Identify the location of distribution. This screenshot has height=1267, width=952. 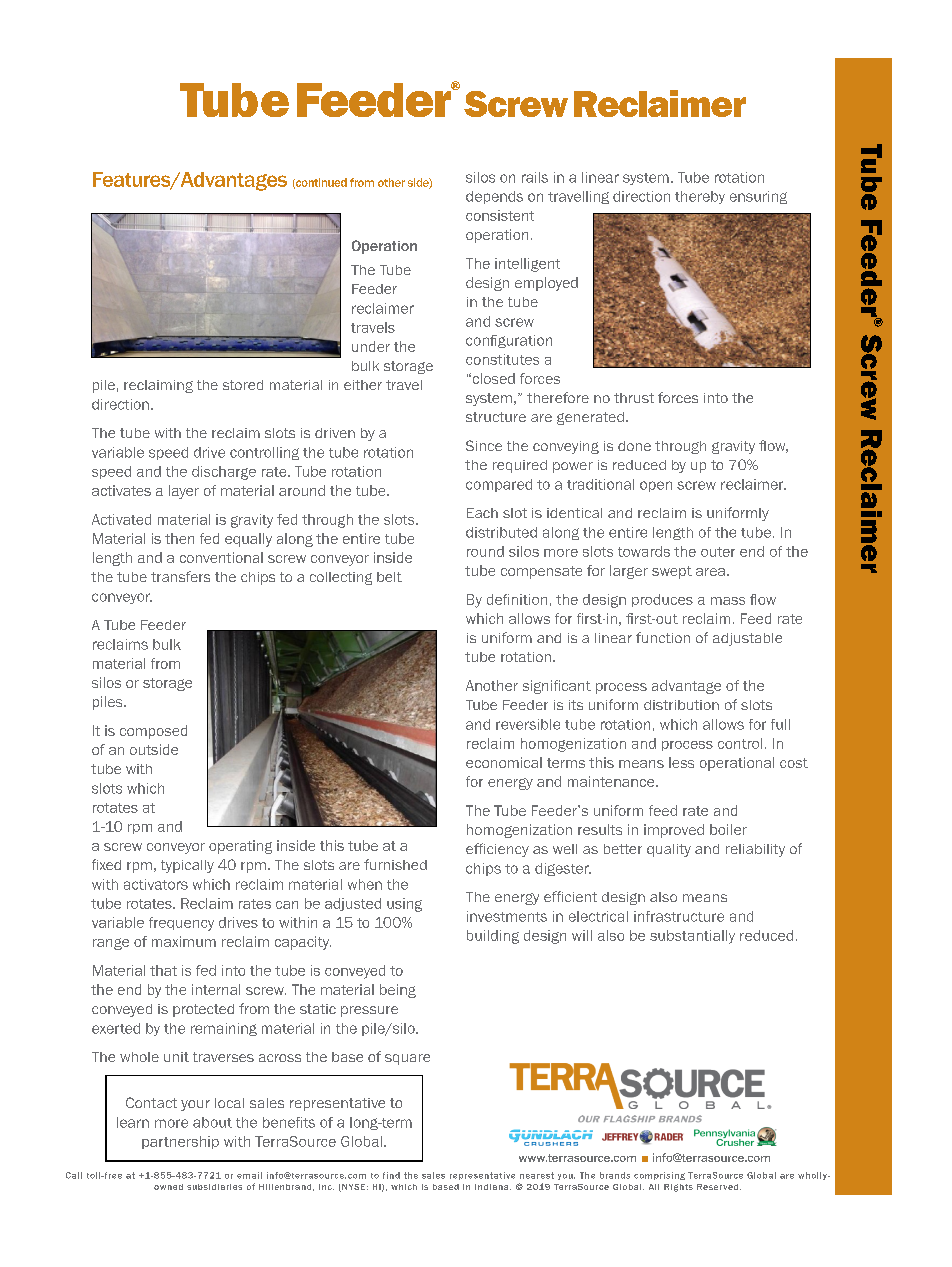
(681, 705).
